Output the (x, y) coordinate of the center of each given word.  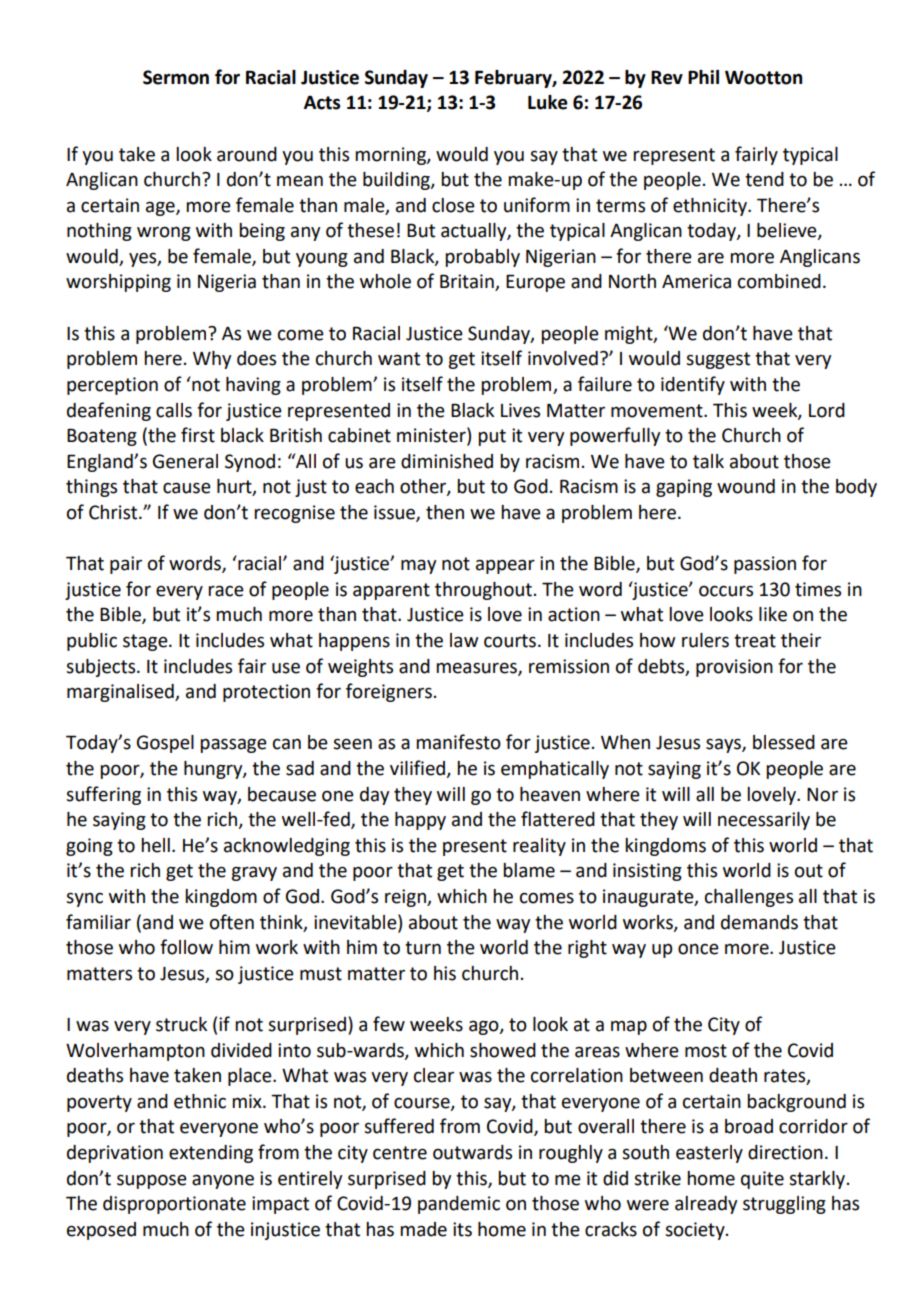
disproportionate (174, 1205)
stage (146, 642)
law (464, 640)
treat (755, 641)
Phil (703, 77)
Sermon (176, 77)
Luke (548, 102)
